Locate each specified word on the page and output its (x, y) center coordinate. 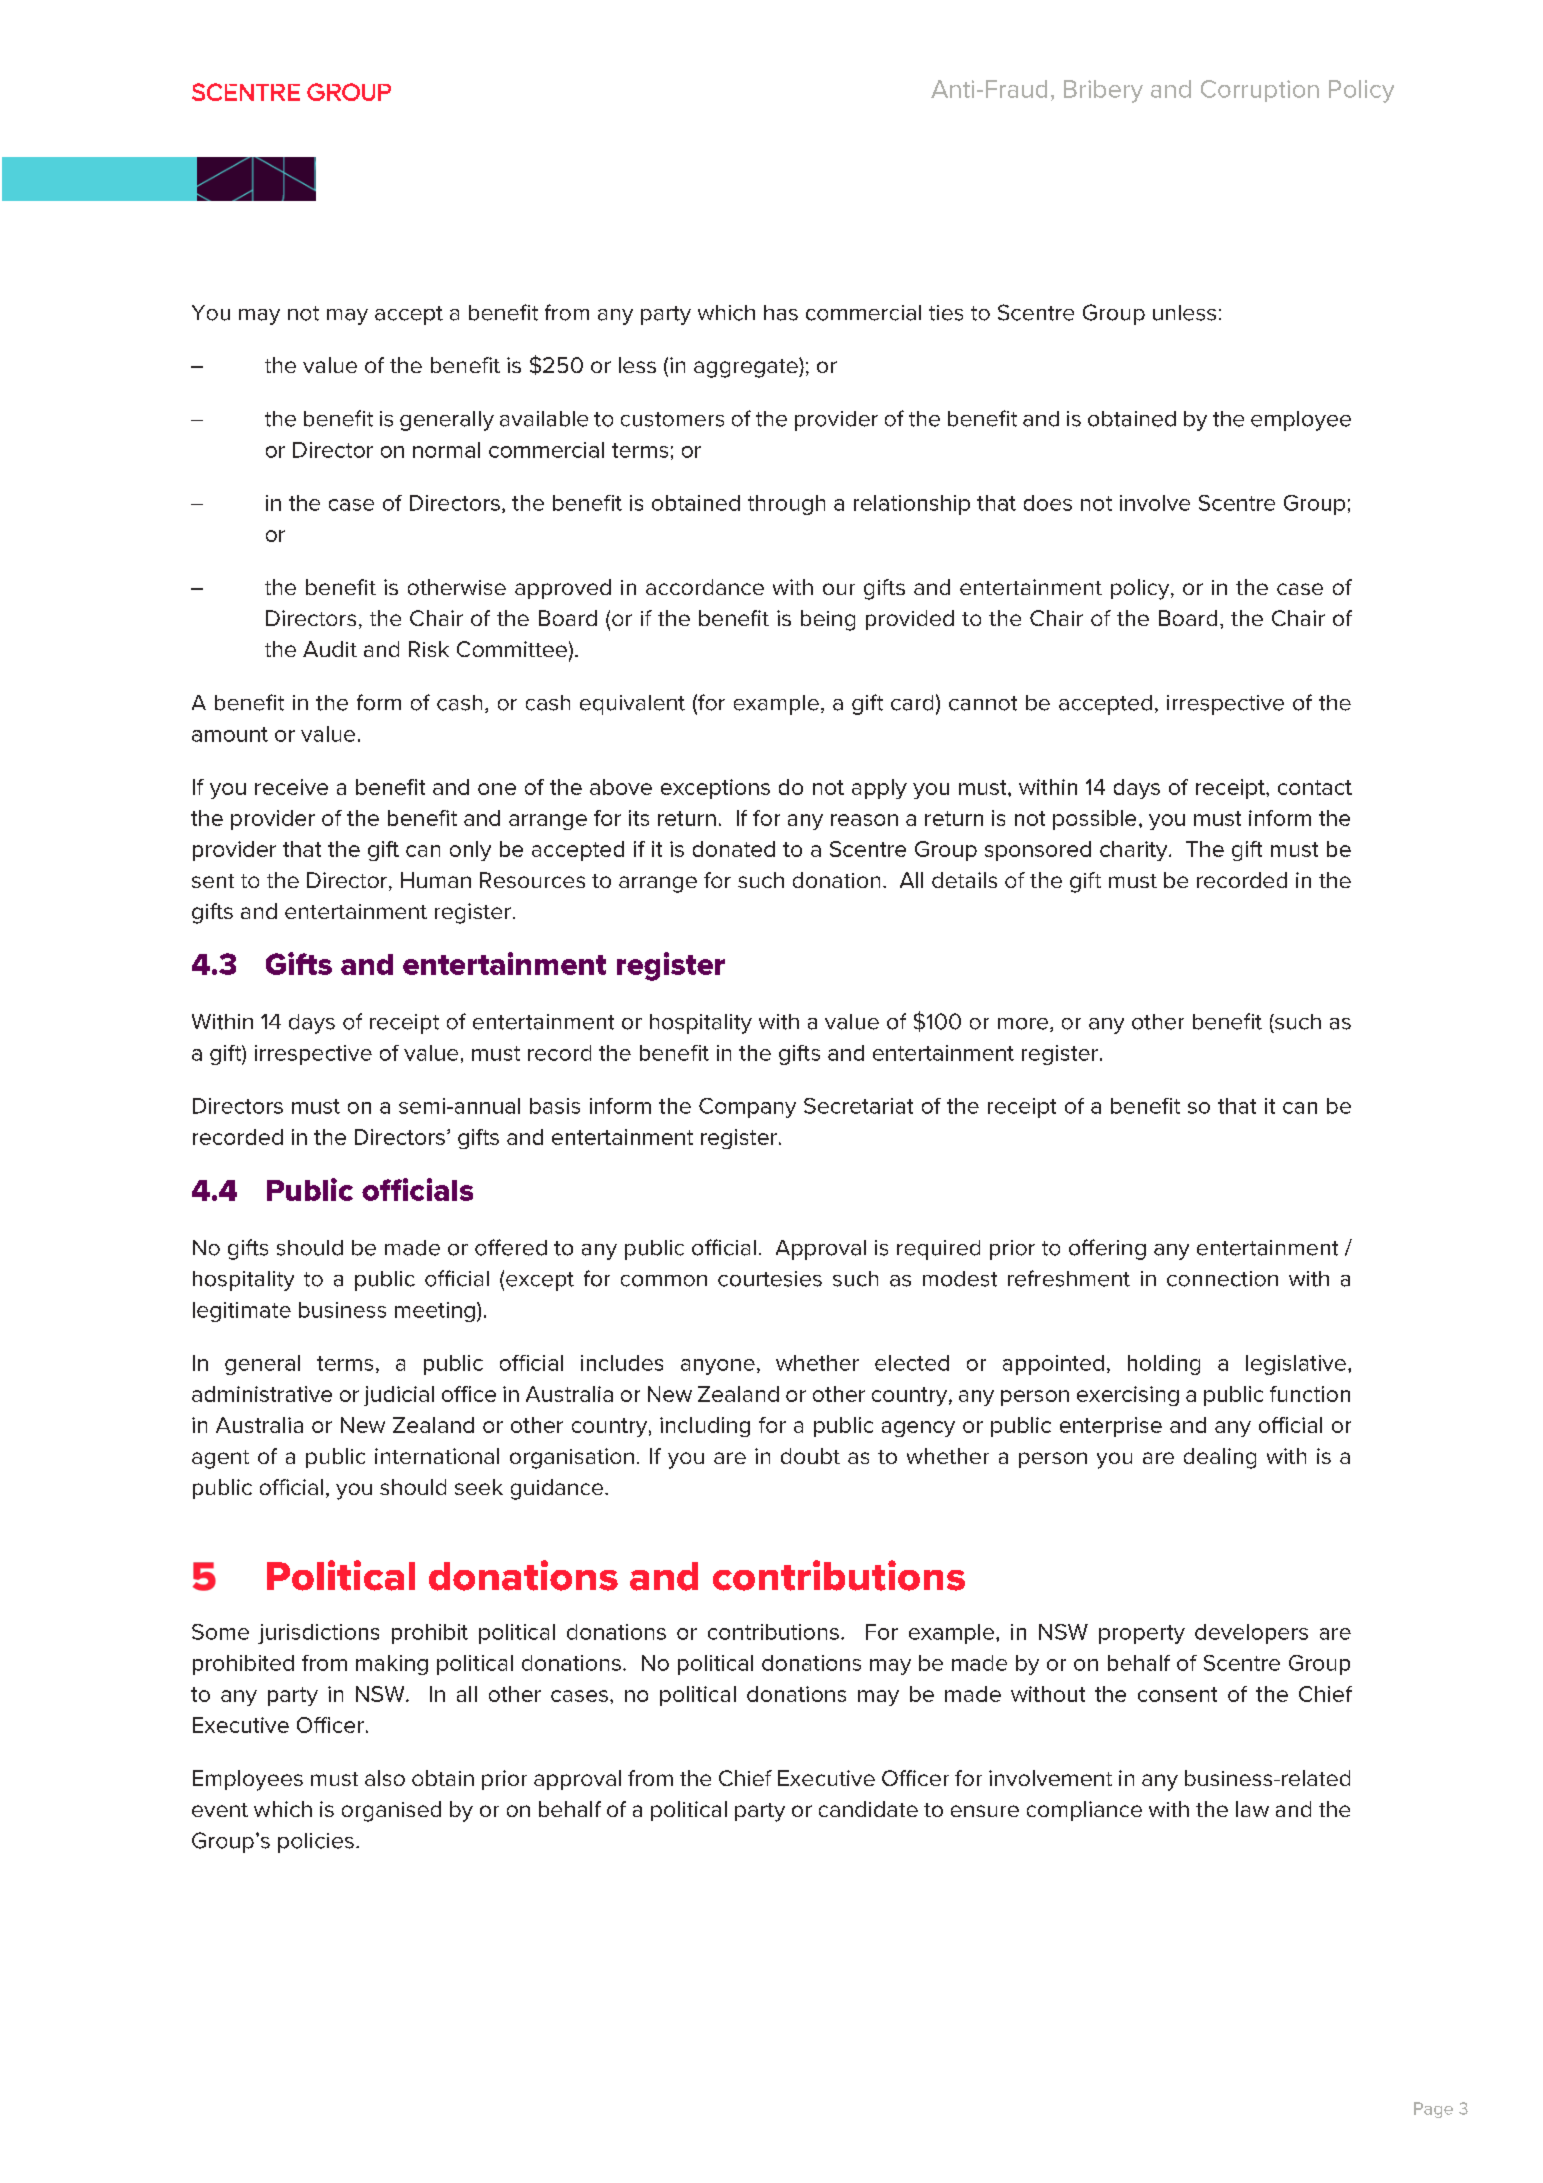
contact (1315, 787)
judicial (399, 1396)
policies (316, 1843)
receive (291, 787)
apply (879, 789)
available (544, 419)
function (1310, 1394)
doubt (810, 1456)
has (781, 313)
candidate (868, 1809)
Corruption (1260, 91)
